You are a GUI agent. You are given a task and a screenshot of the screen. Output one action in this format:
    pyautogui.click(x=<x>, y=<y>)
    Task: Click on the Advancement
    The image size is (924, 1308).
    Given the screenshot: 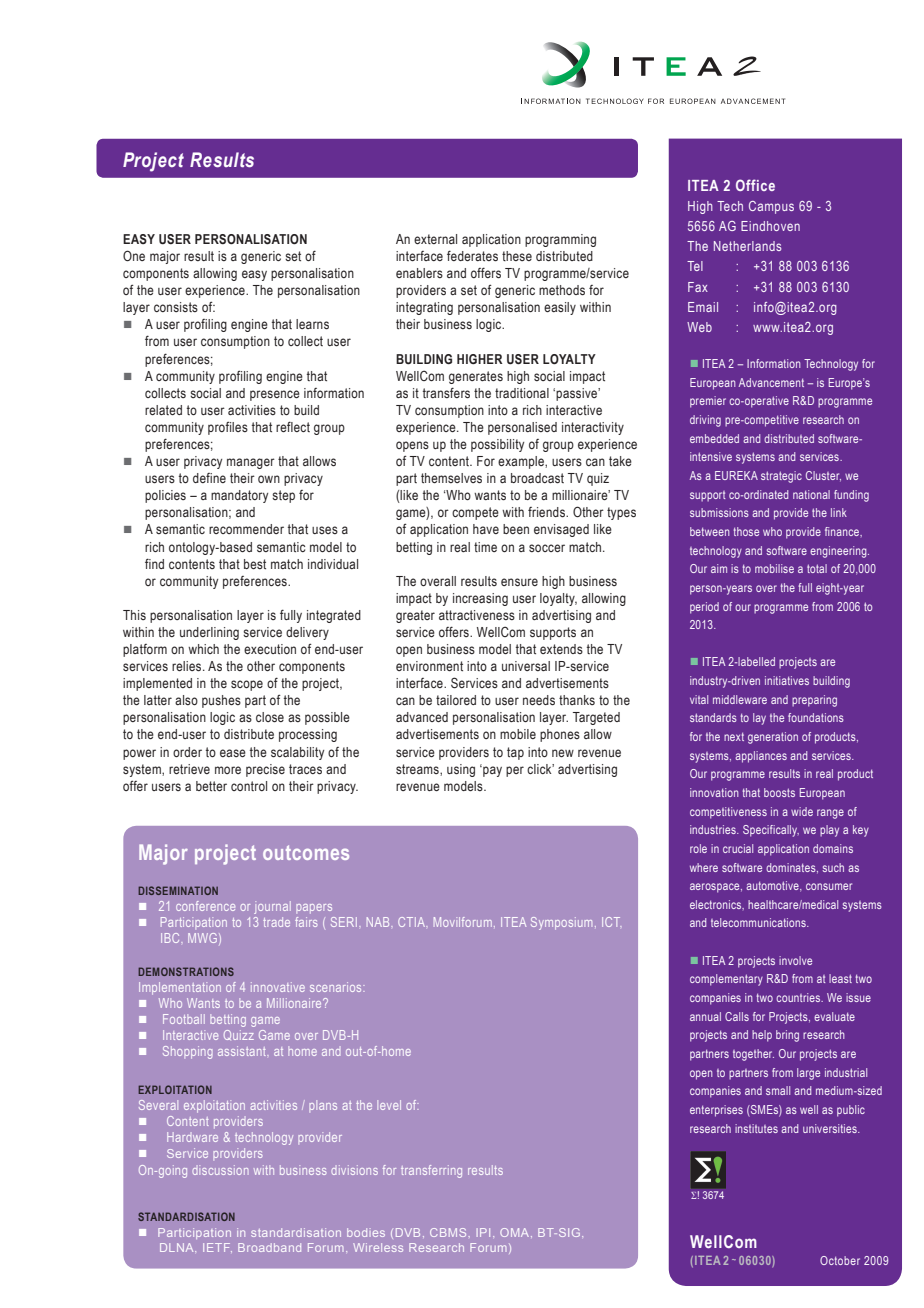 What is the action you would take?
    pyautogui.click(x=771, y=382)
